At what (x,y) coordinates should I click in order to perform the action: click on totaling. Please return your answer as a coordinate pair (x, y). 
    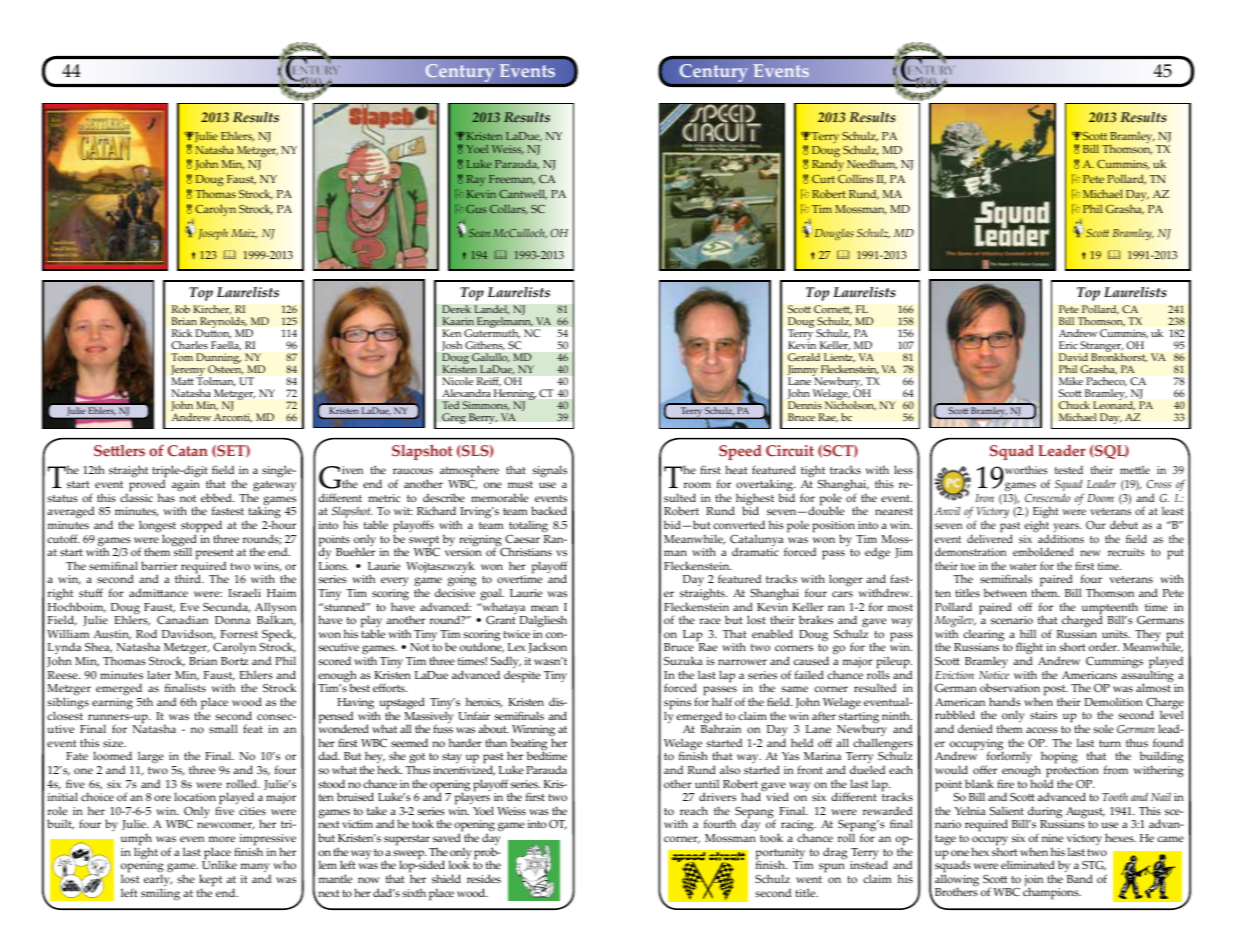
    Looking at the image, I should click on (528, 527).
